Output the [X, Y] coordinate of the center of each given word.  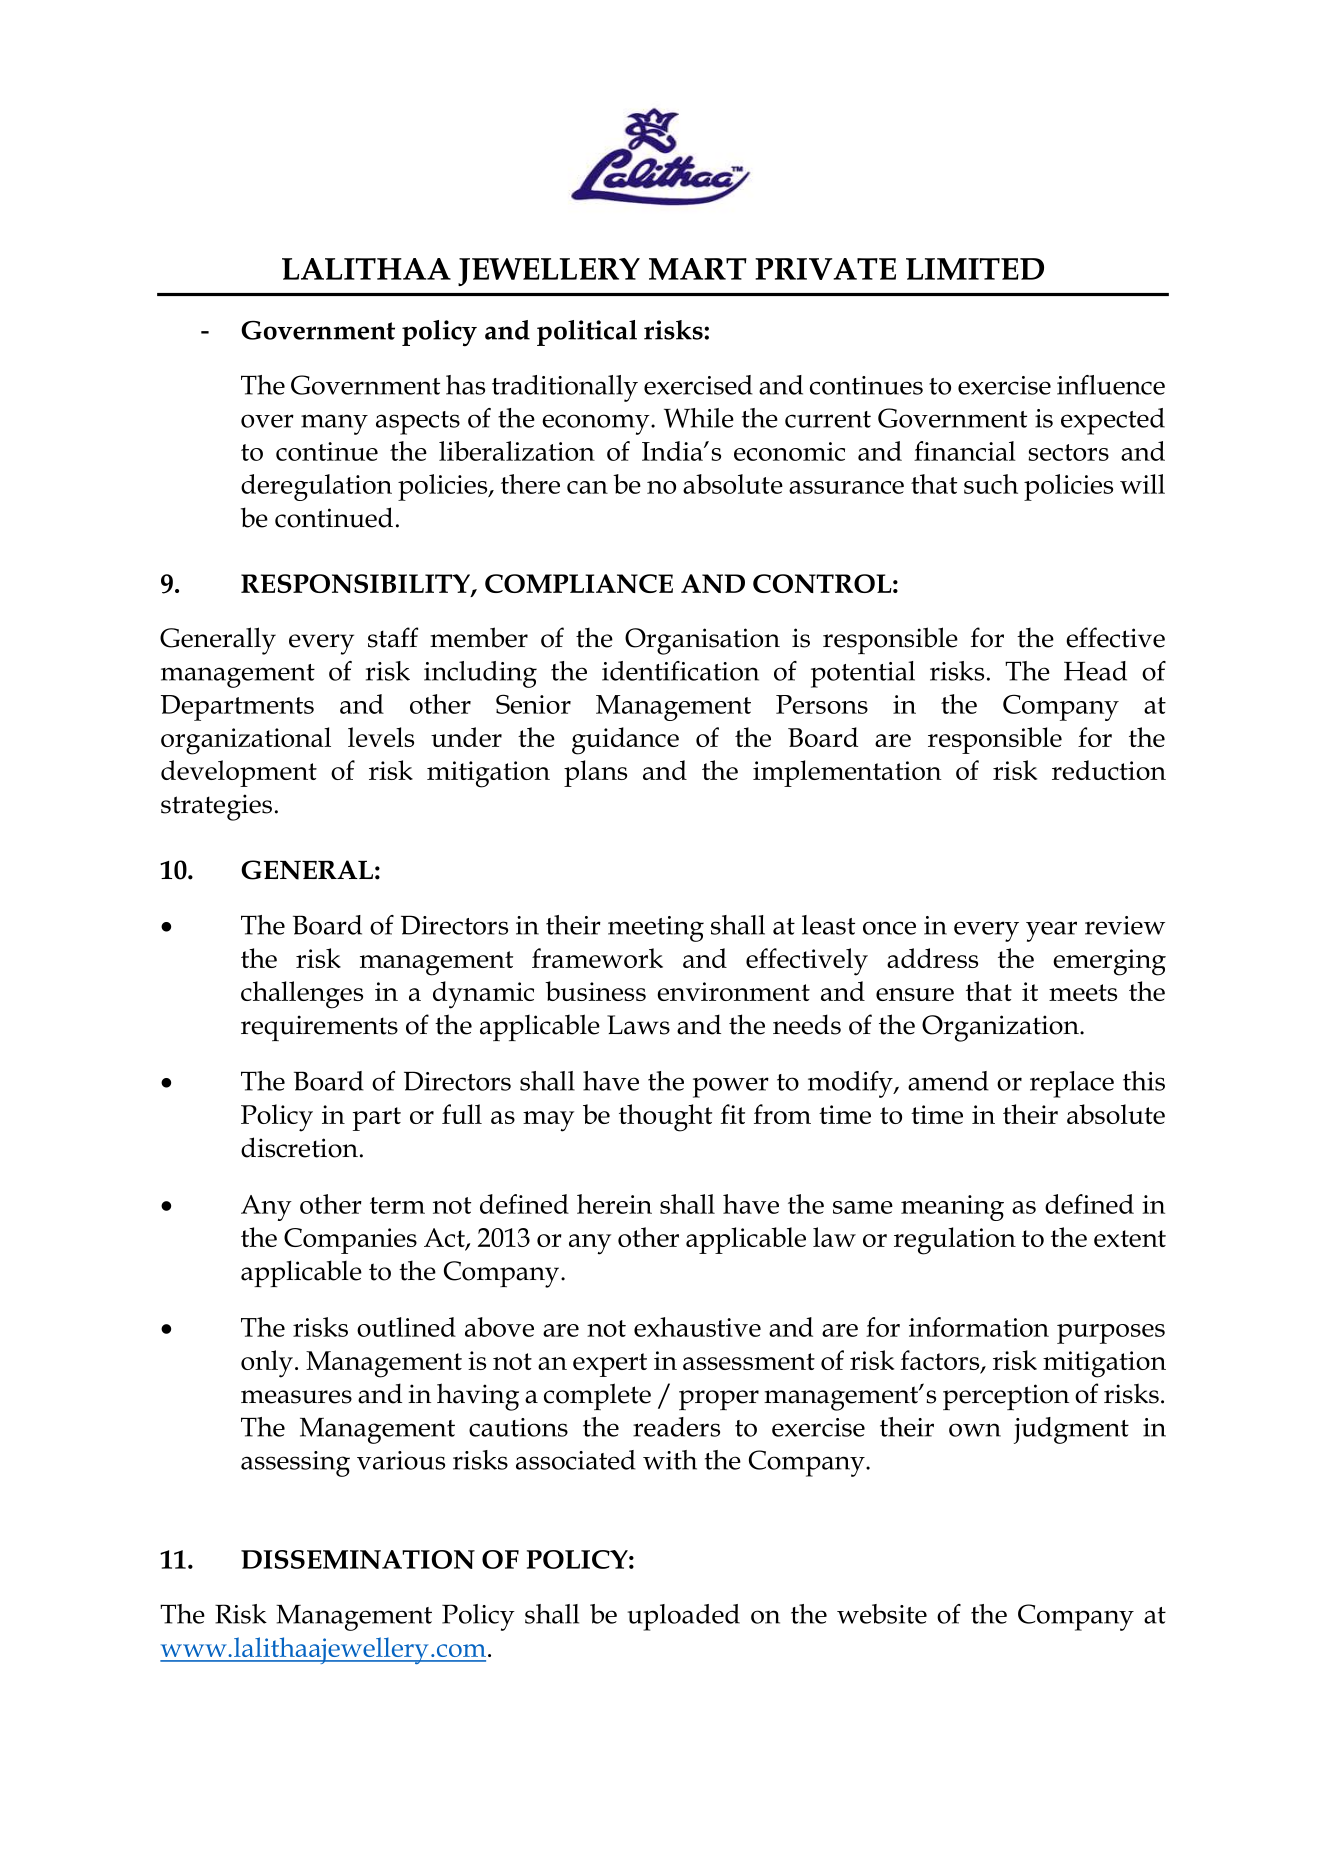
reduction [1109, 770]
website [882, 1614]
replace [1072, 1084]
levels [381, 737]
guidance [625, 741]
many [334, 424]
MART [698, 269]
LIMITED [975, 269]
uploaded [683, 1617]
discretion [299, 1147]
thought [665, 1118]
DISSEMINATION [358, 1559]
